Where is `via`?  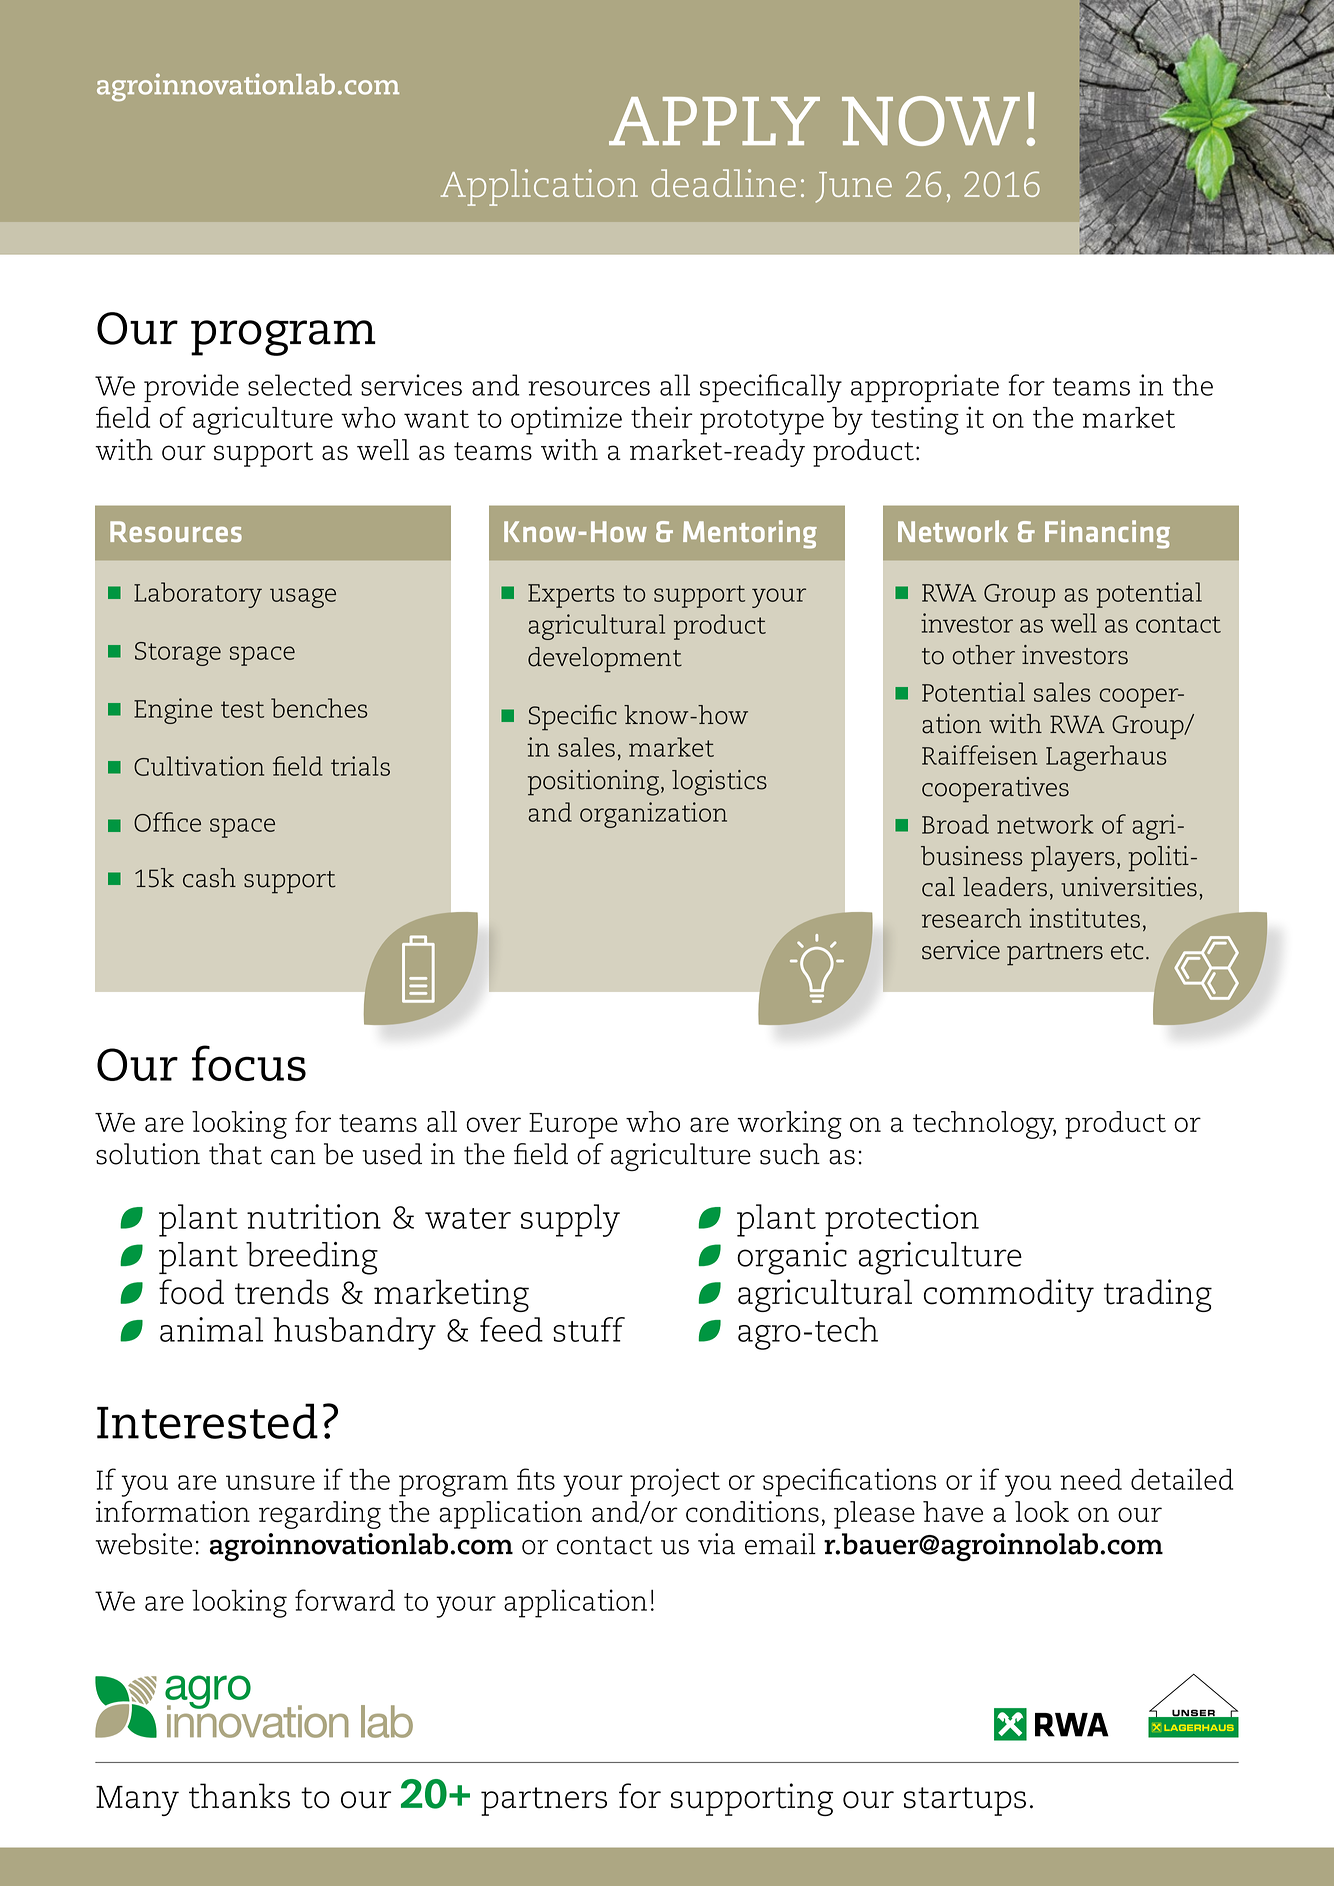
via is located at coordinates (716, 1544).
